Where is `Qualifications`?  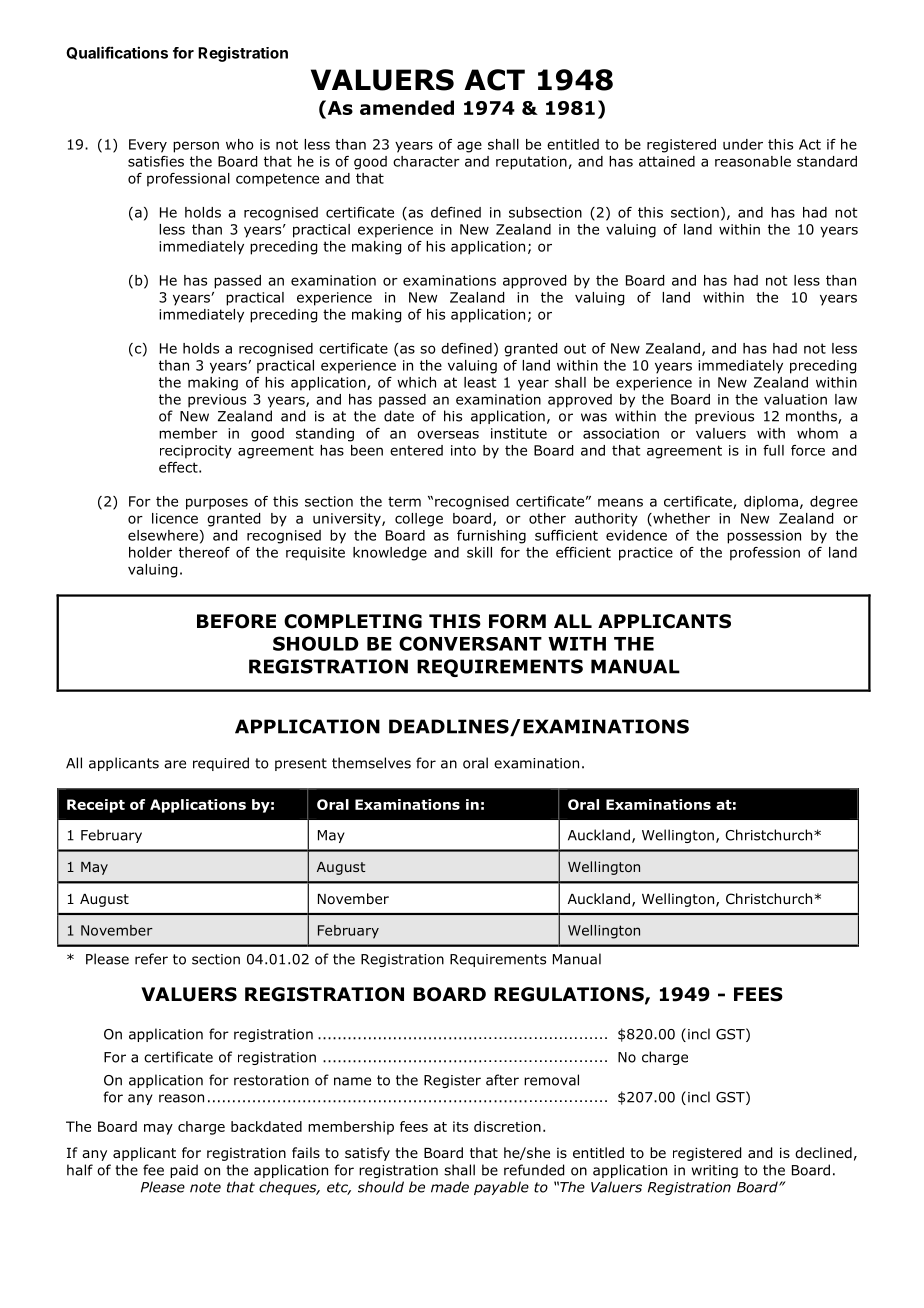
Qualifications is located at coordinates (117, 53).
